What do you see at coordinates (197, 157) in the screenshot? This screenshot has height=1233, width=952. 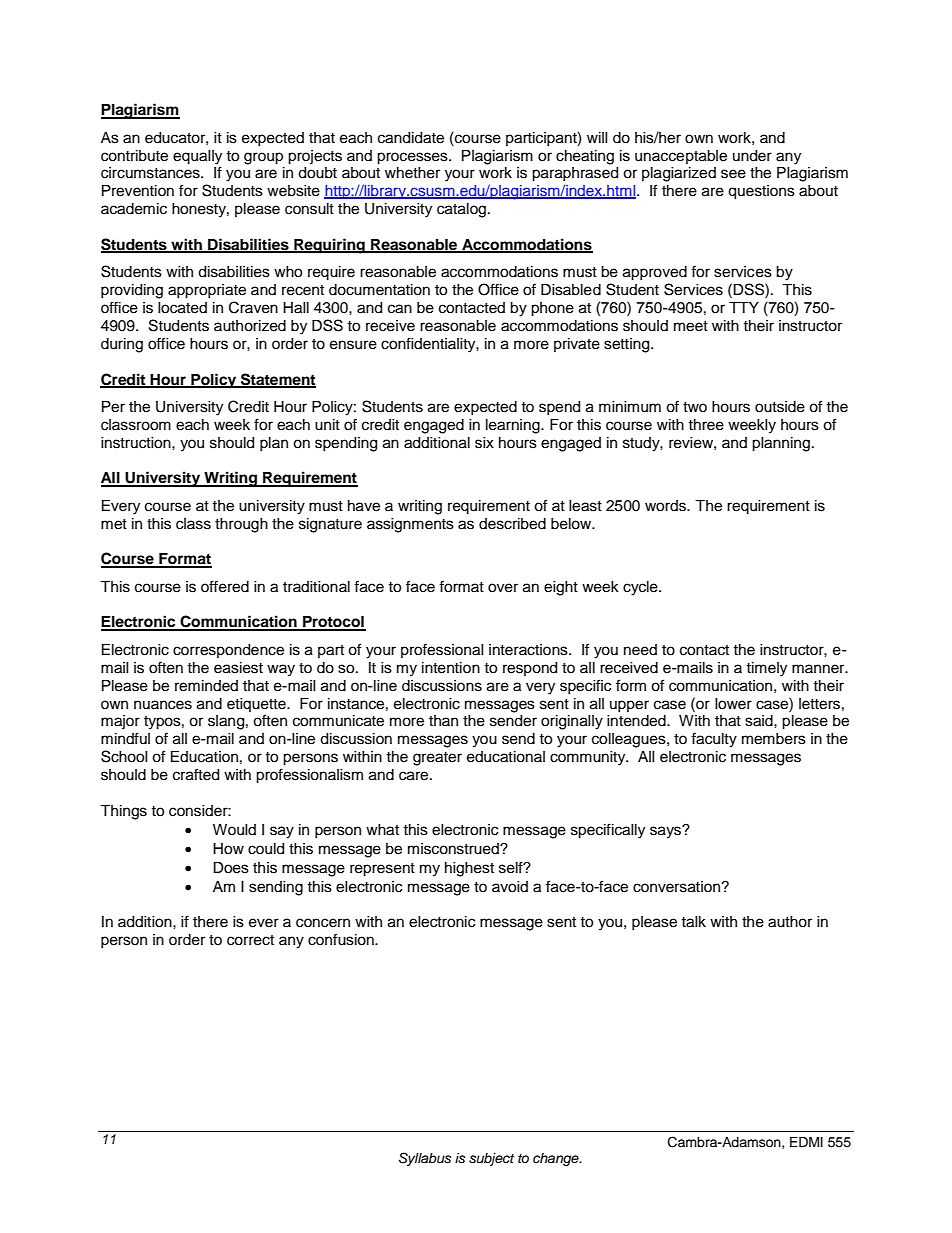 I see `equally` at bounding box center [197, 157].
